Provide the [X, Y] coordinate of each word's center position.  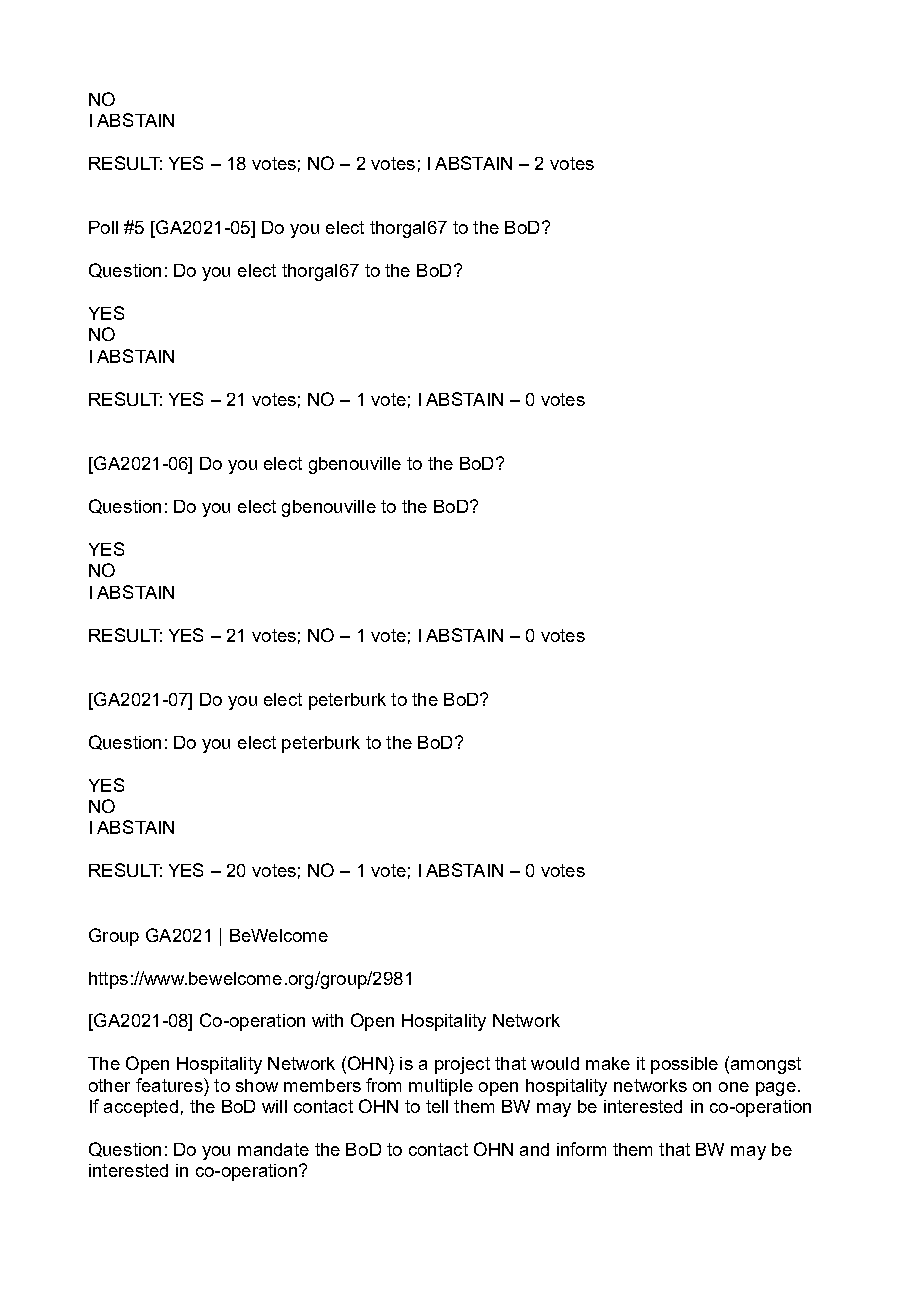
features [170, 1085]
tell [437, 1106]
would [555, 1063]
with [327, 1020]
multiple [441, 1087]
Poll [103, 227]
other [109, 1085]
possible [684, 1065]
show [257, 1085]
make [608, 1063]
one [734, 1087]
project [462, 1065]
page [776, 1089]
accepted [141, 1108]
